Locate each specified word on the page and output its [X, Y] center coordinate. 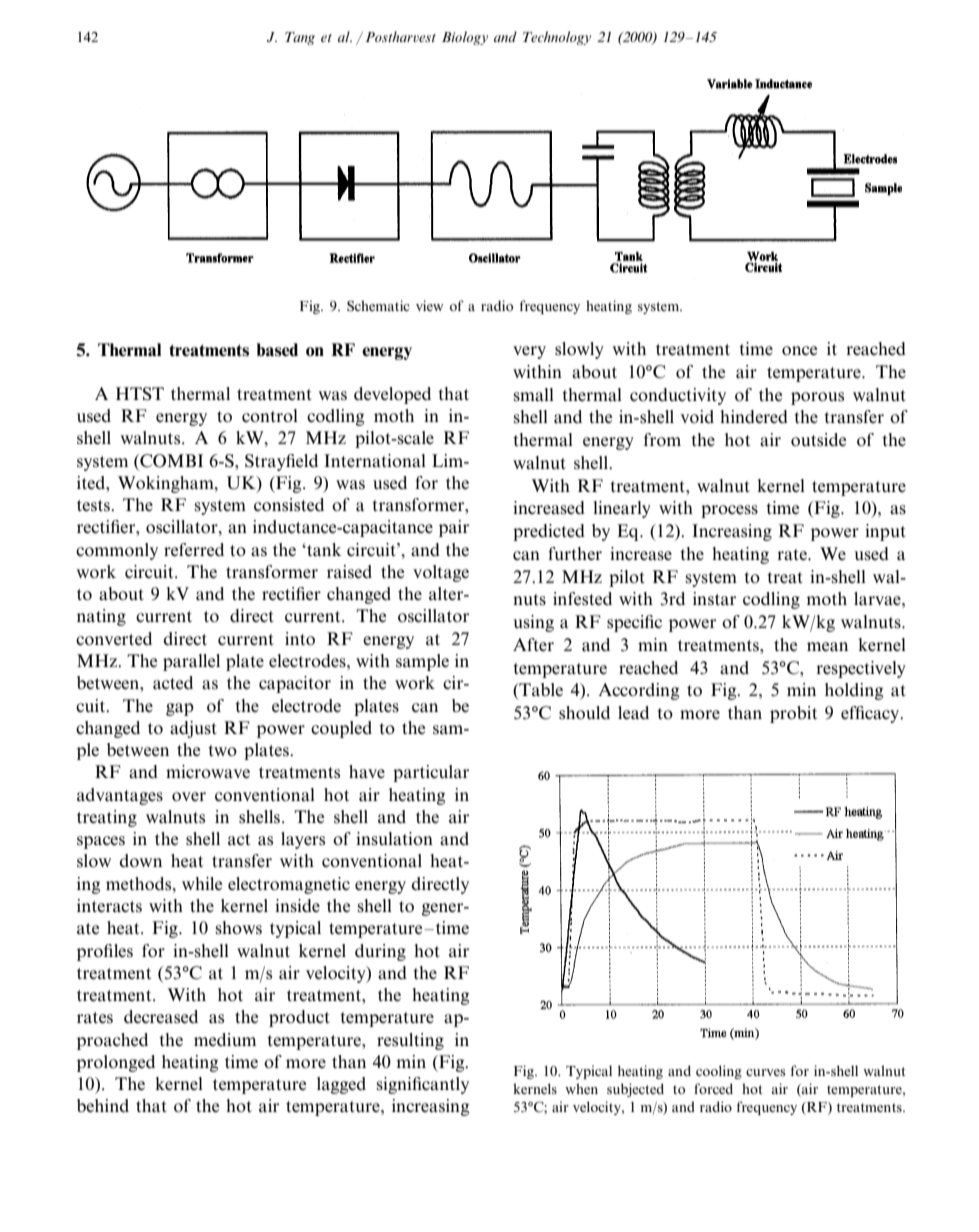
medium [225, 1040]
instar [714, 598]
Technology [557, 38]
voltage [441, 573]
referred [194, 550]
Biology [465, 38]
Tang [300, 38]
